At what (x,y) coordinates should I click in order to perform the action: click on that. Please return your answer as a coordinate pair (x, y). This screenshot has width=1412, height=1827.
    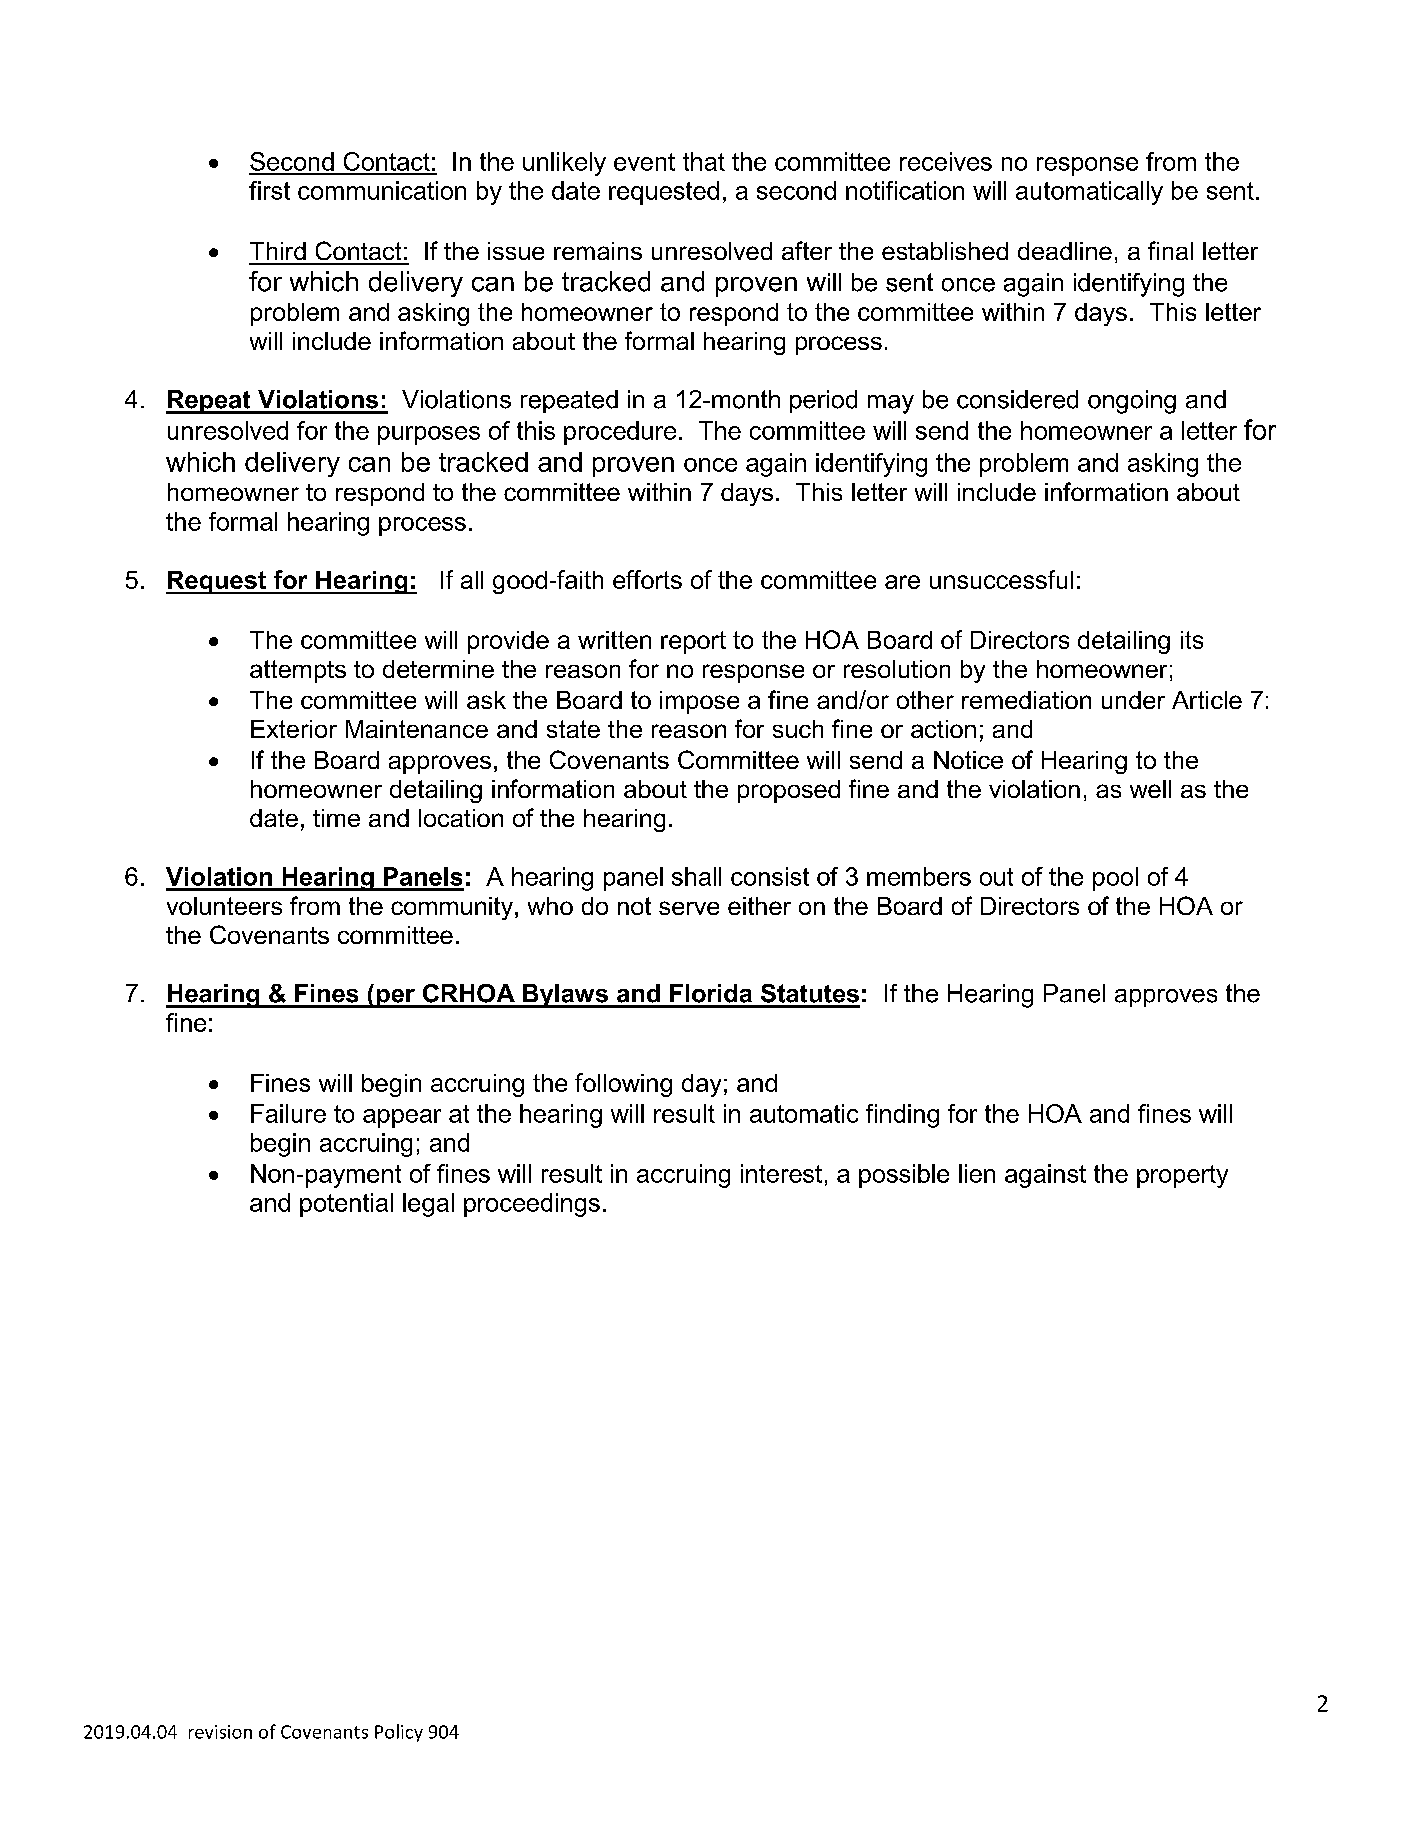
    Looking at the image, I should click on (704, 161).
